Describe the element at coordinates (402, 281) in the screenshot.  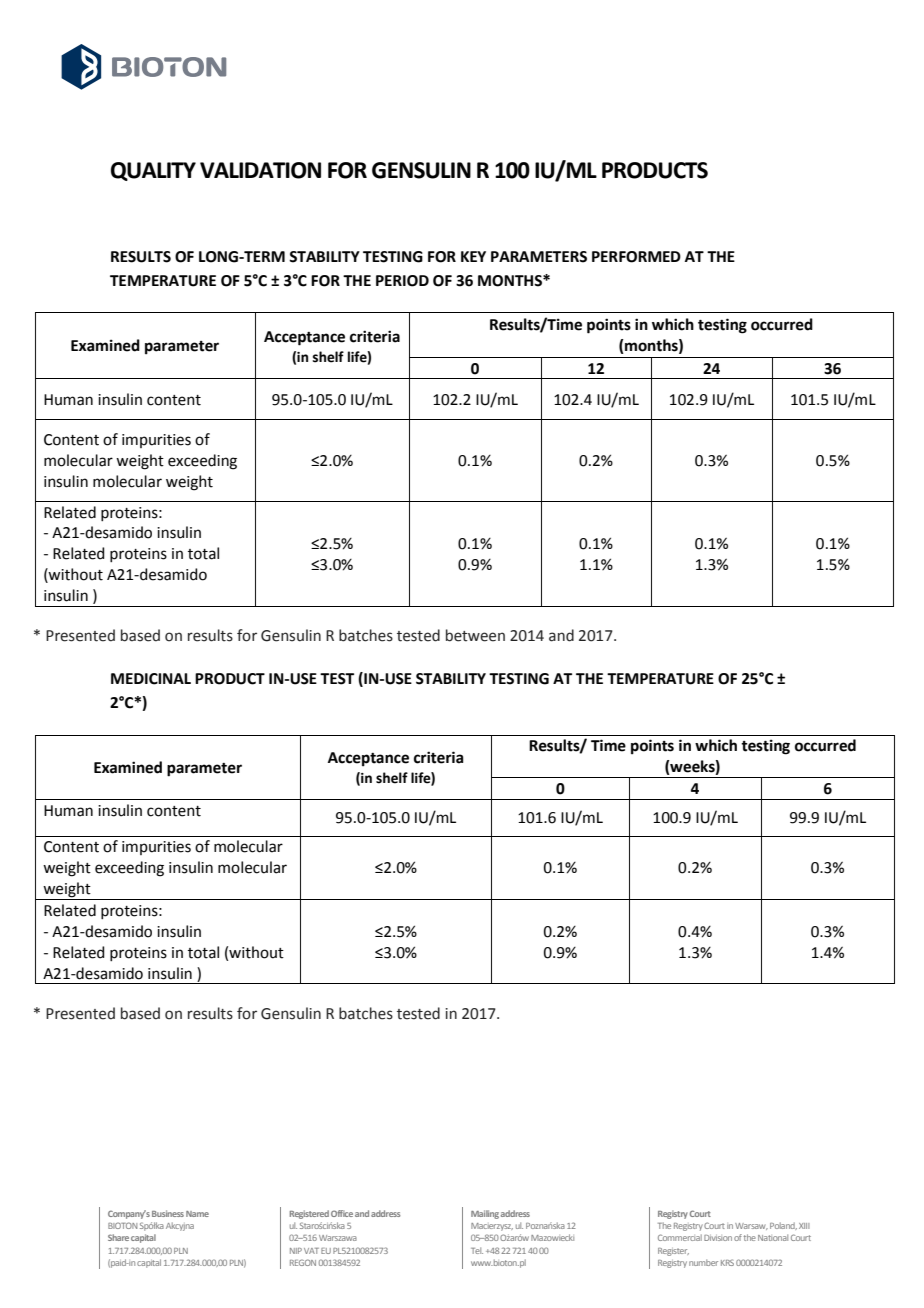
I see `PERIOD` at that location.
